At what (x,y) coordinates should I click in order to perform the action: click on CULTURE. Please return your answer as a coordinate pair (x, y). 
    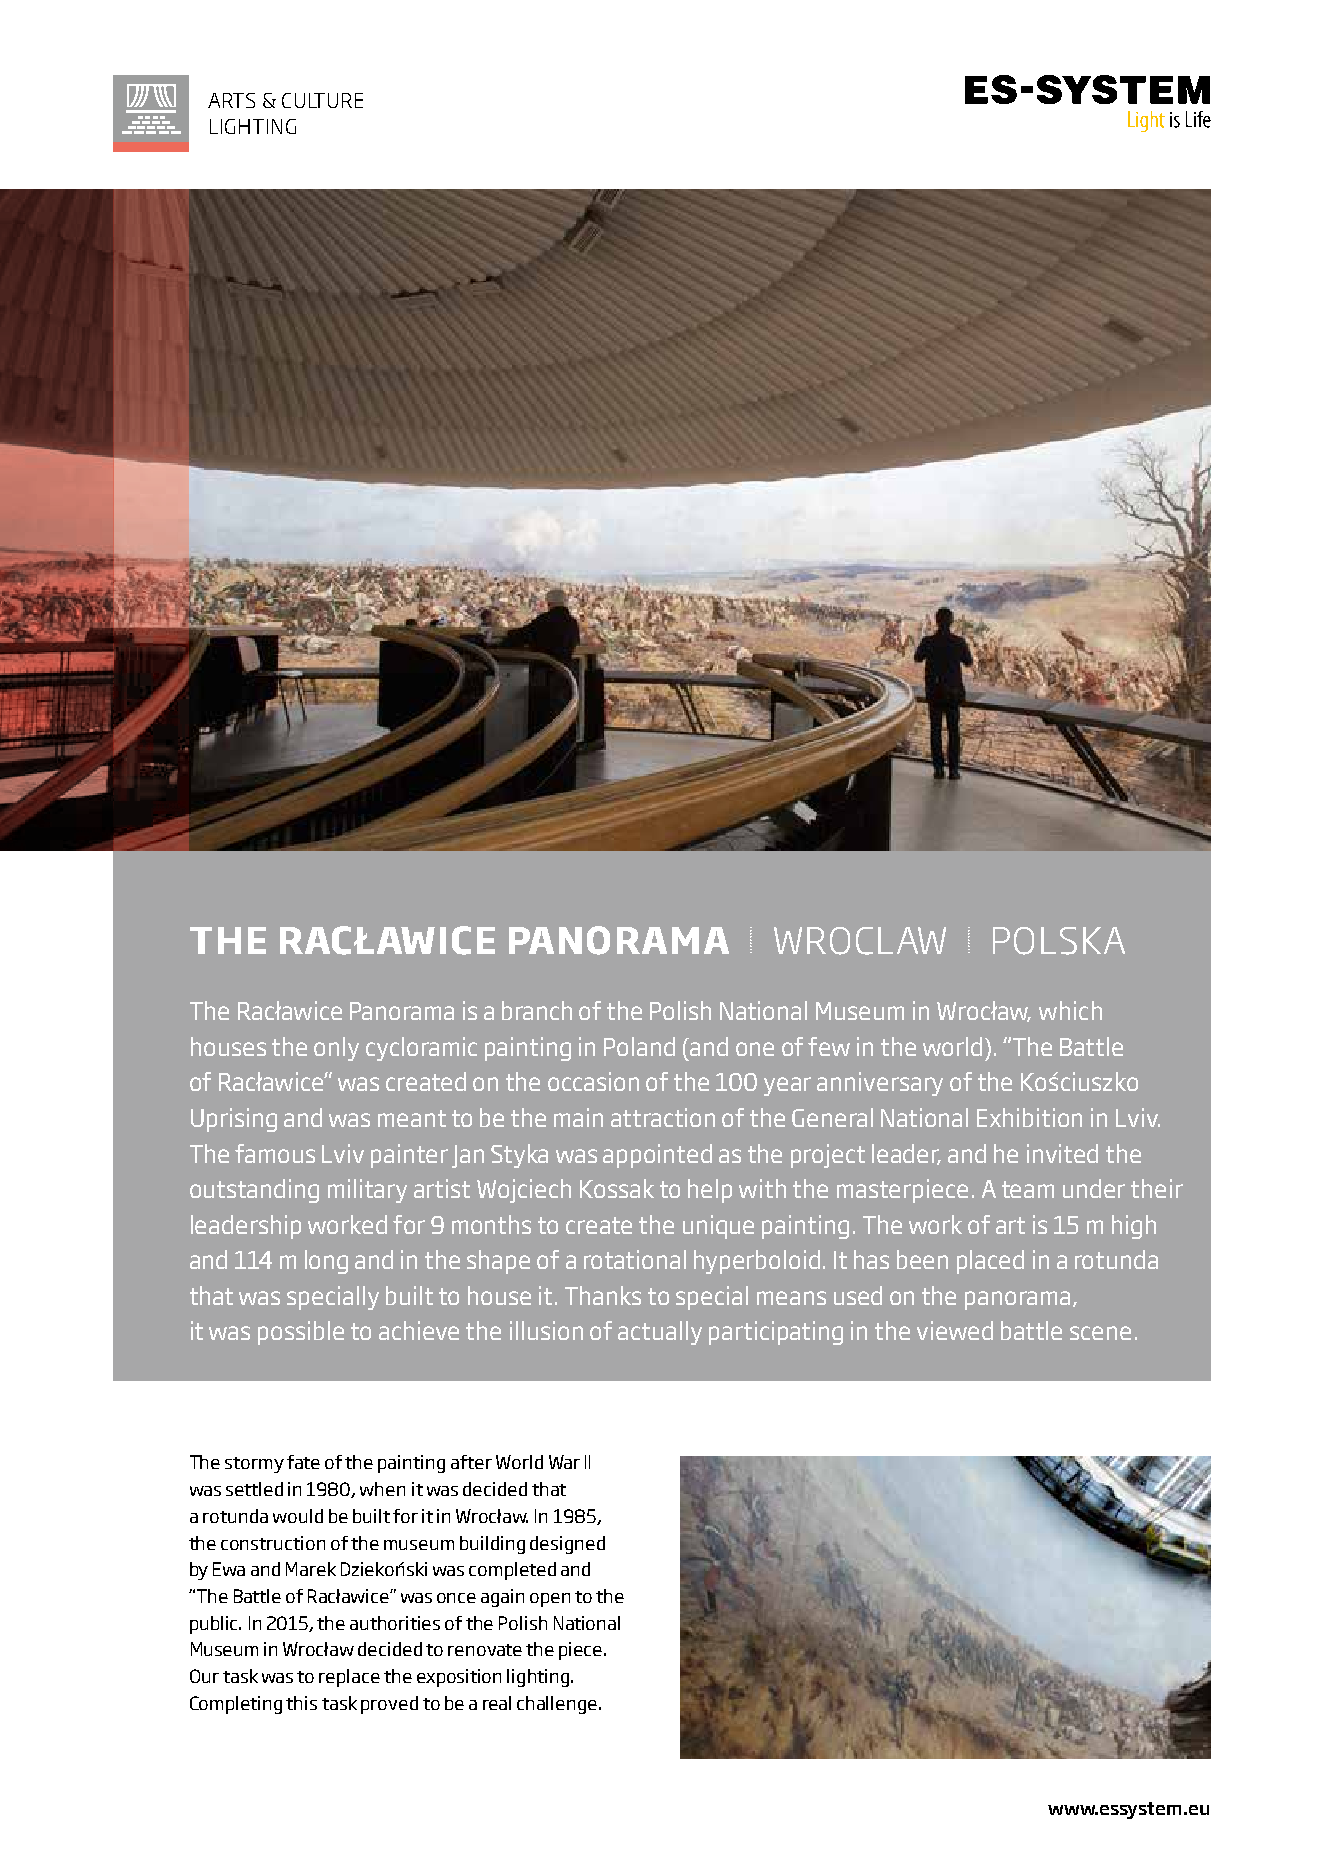
    Looking at the image, I should click on (322, 100).
